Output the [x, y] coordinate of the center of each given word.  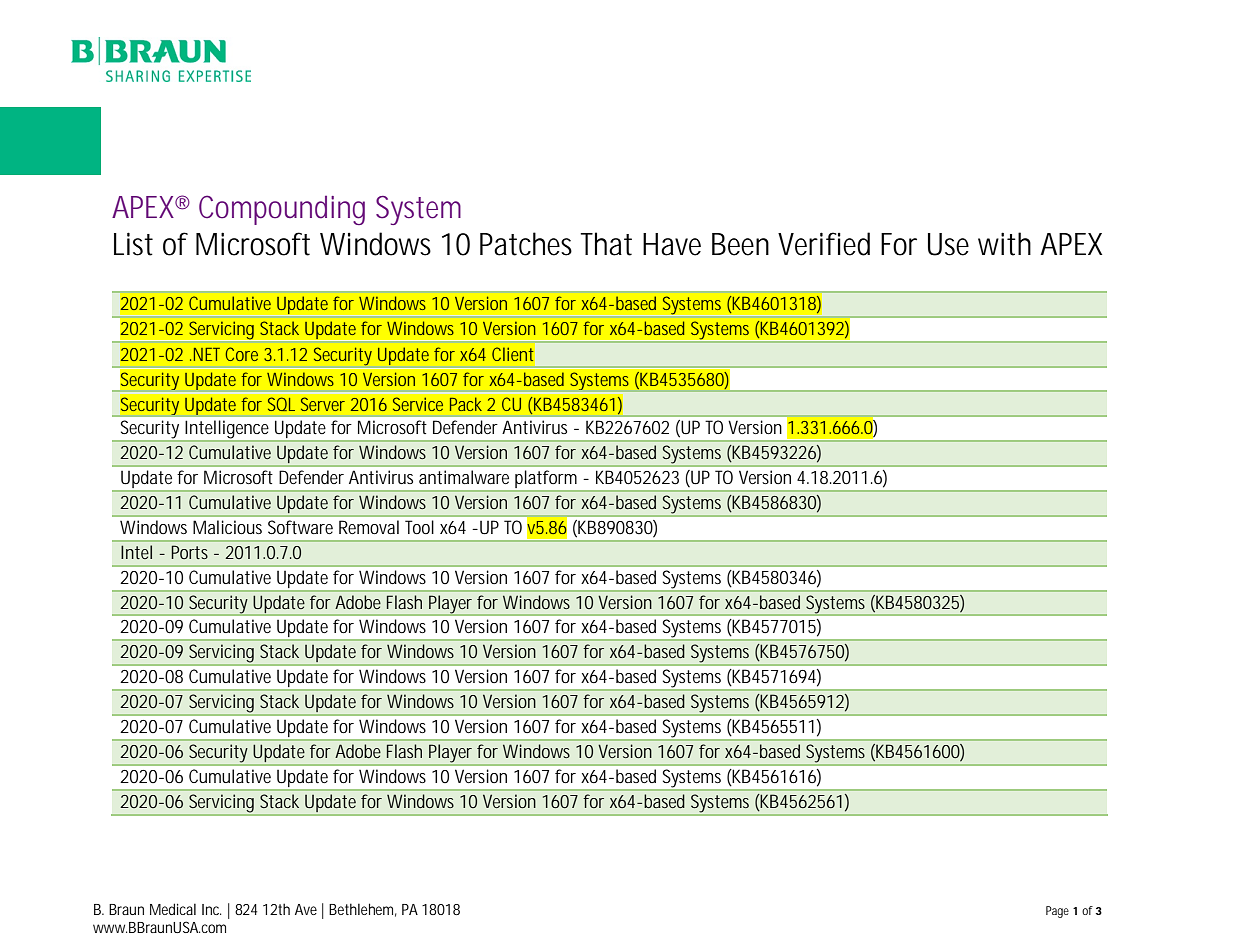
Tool [419, 527]
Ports [189, 552]
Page [1057, 912]
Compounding [282, 210]
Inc [211, 909]
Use [948, 244]
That [606, 244]
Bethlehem [361, 909]
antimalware [464, 477]
